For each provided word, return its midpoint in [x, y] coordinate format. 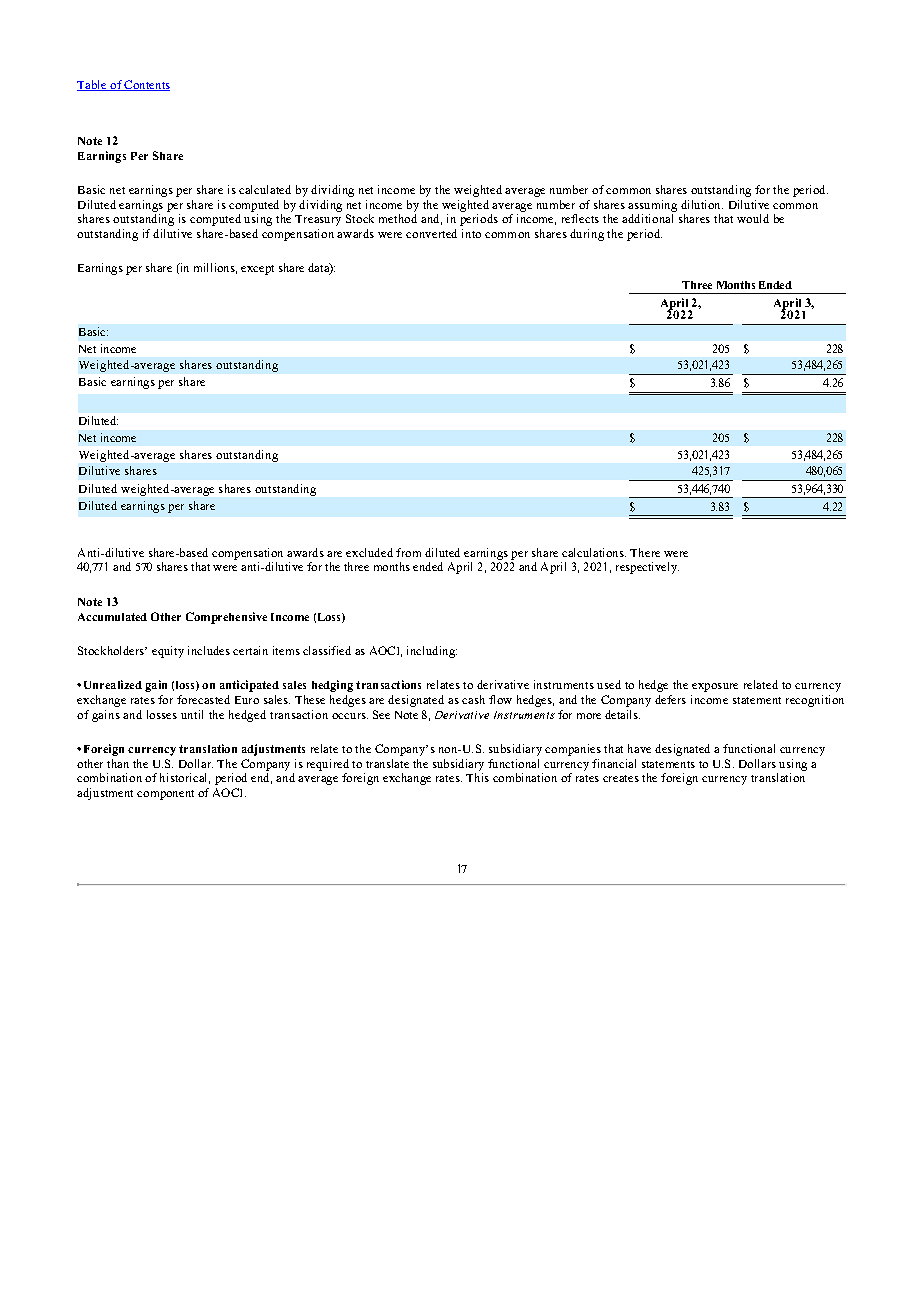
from [408, 552]
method [398, 218]
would [753, 218]
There [645, 552]
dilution [702, 204]
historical [185, 778]
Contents [146, 85]
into [471, 233]
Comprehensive [226, 618]
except [257, 270]
